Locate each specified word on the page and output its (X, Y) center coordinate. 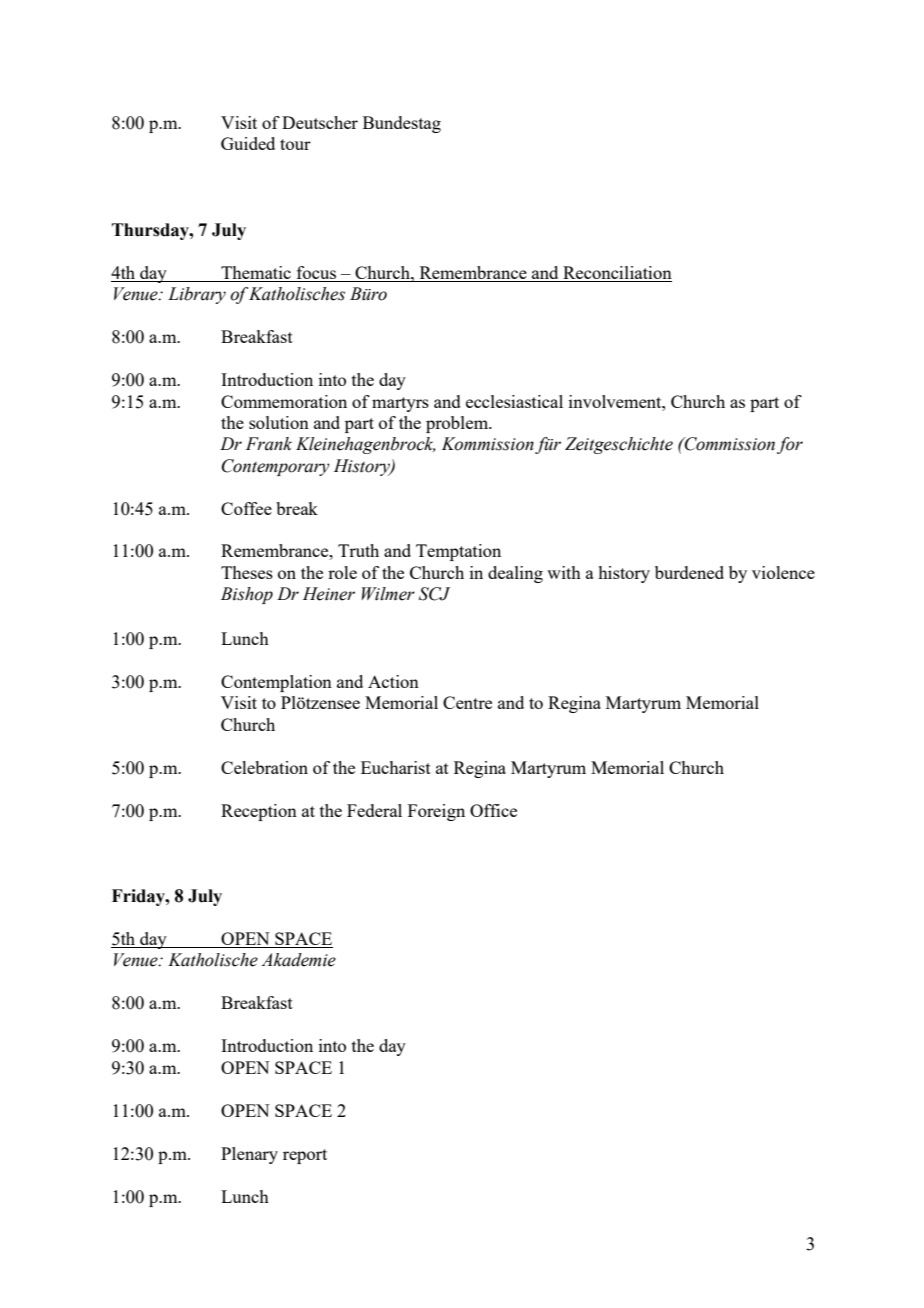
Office (493, 810)
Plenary (249, 1155)
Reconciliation (616, 274)
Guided (248, 143)
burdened (689, 572)
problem (458, 424)
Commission (729, 444)
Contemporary (276, 467)
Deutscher (320, 122)
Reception (259, 812)
